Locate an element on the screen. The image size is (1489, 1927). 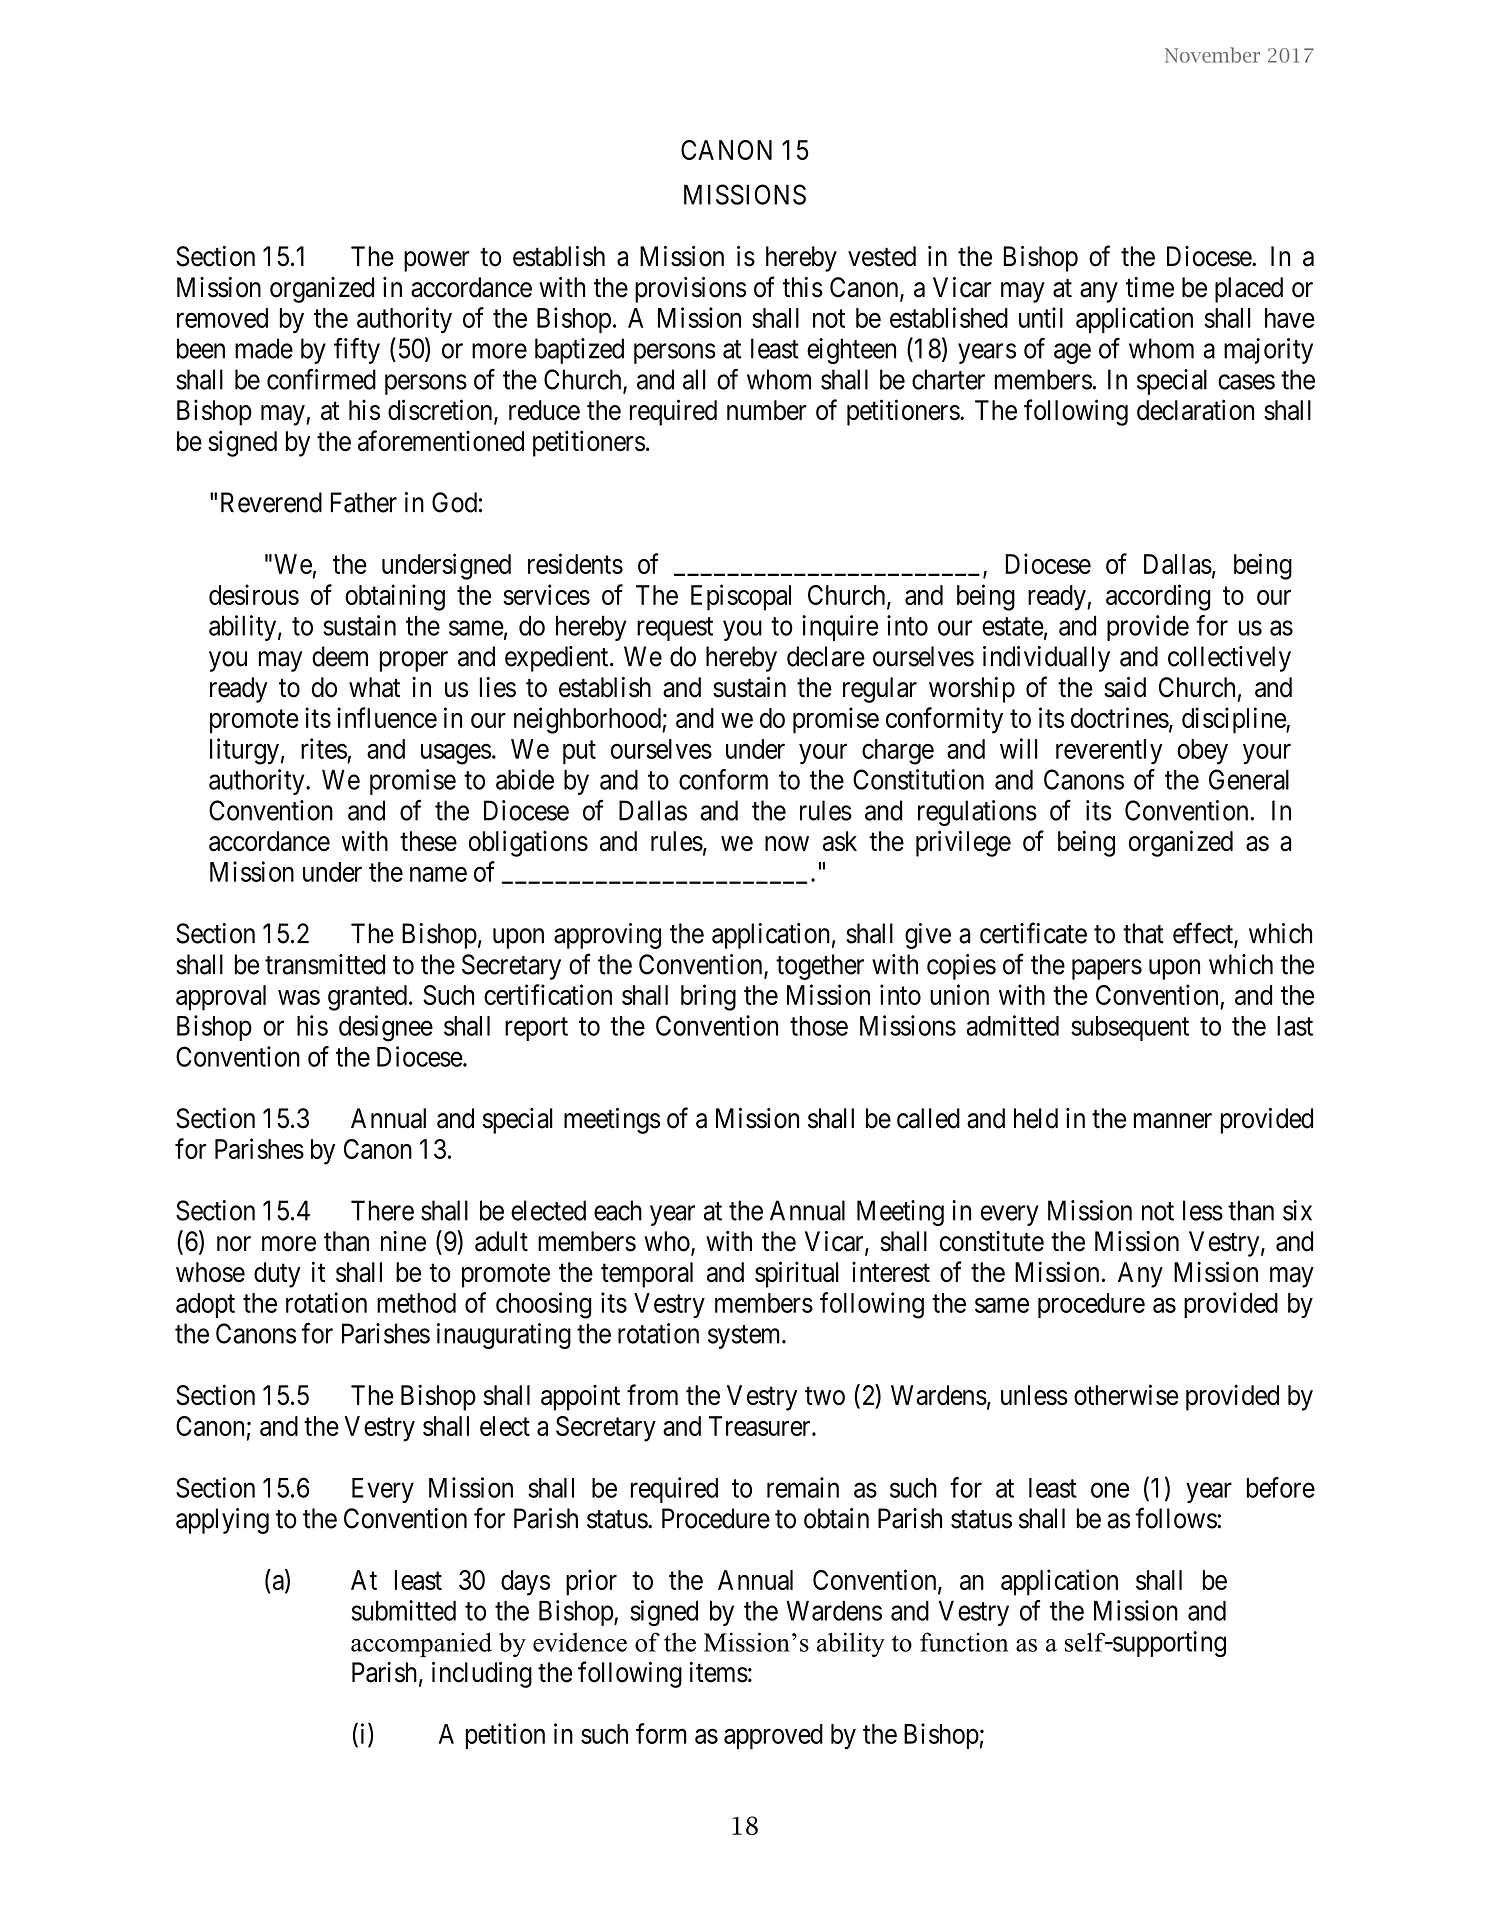
now is located at coordinates (787, 844).
